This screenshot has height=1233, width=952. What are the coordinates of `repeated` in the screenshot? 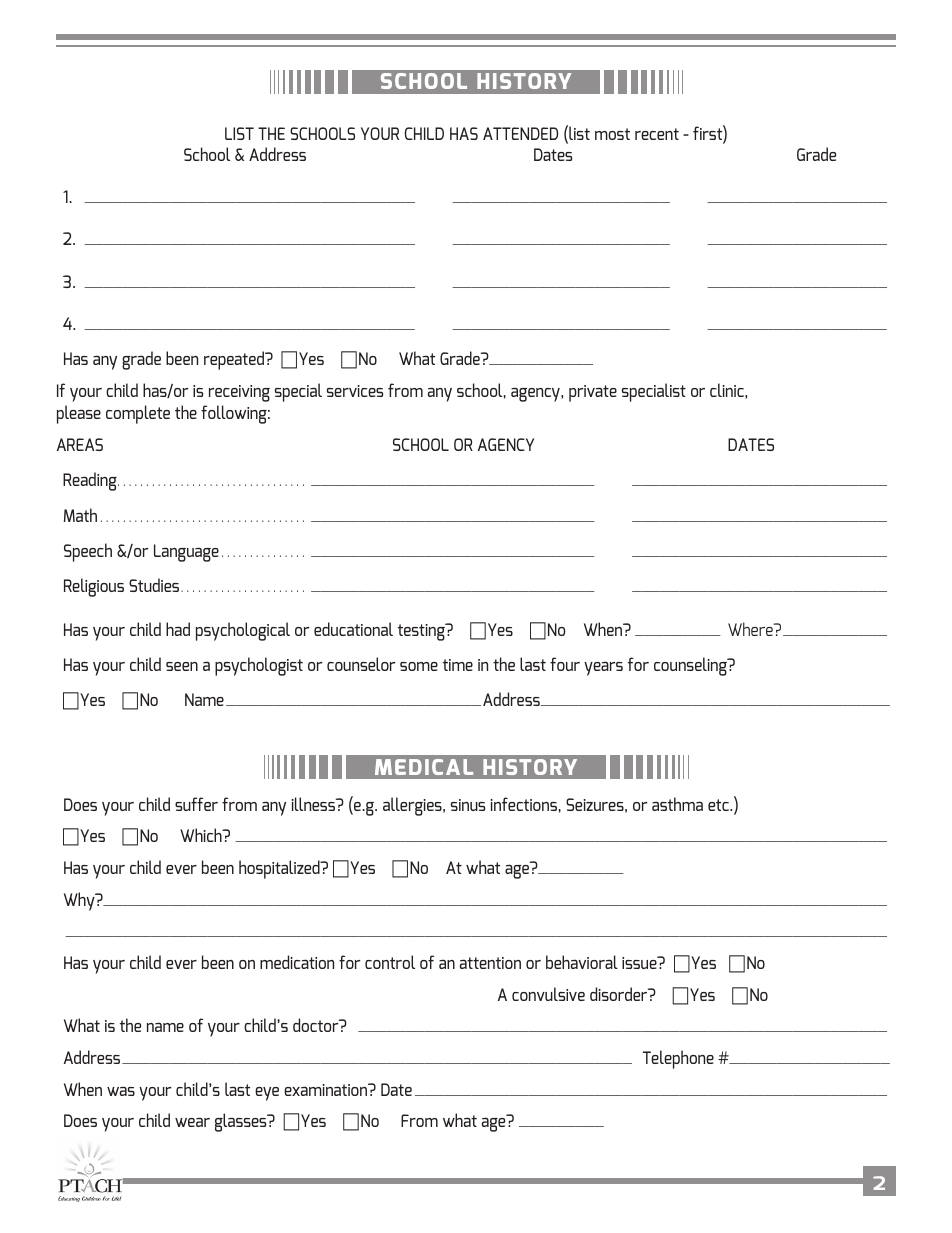 It's located at (235, 360).
